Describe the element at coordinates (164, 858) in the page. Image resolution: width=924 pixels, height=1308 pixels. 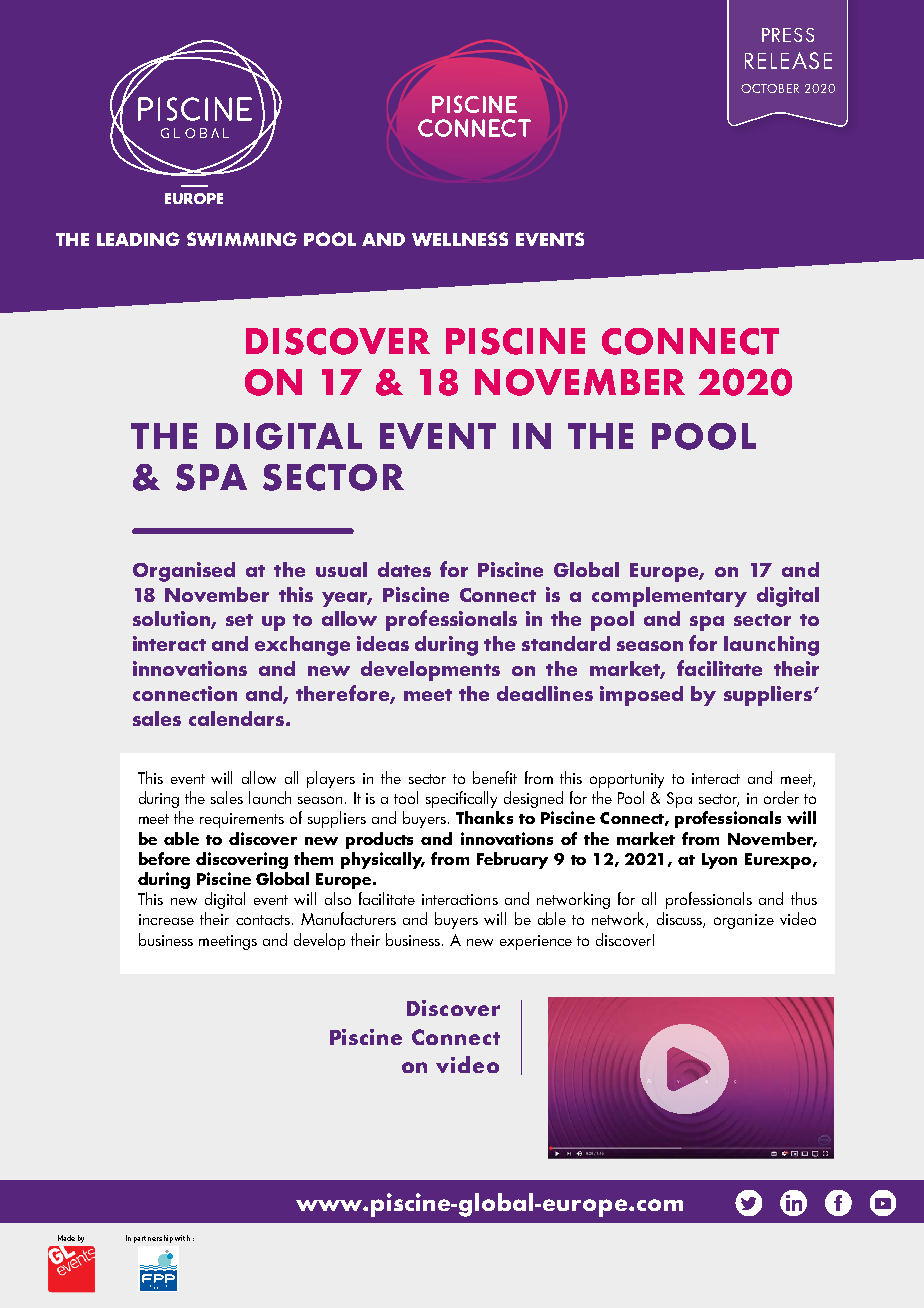
I see `before` at that location.
